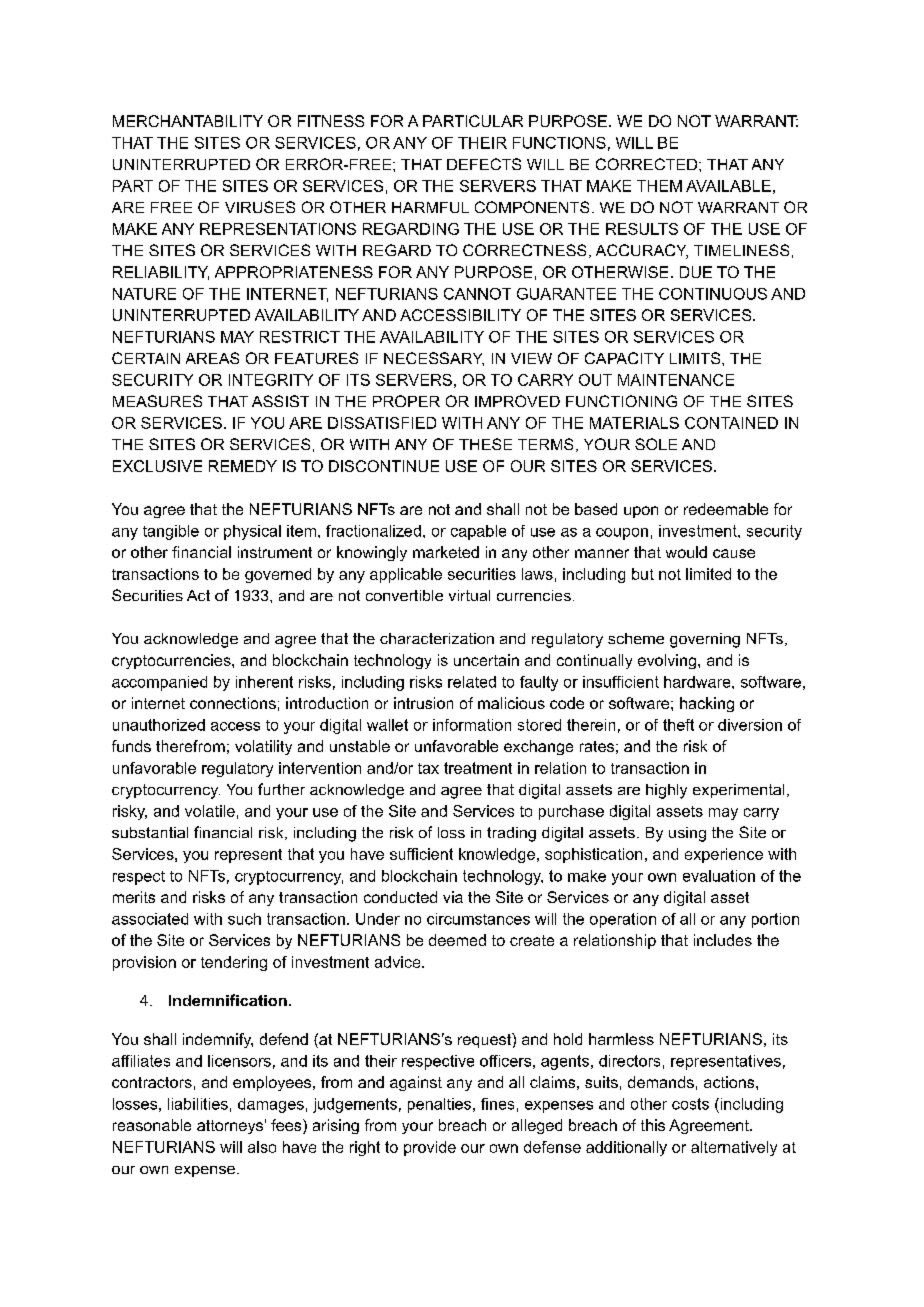  Describe the element at coordinates (198, 1104) in the screenshot. I see `liabilities` at that location.
